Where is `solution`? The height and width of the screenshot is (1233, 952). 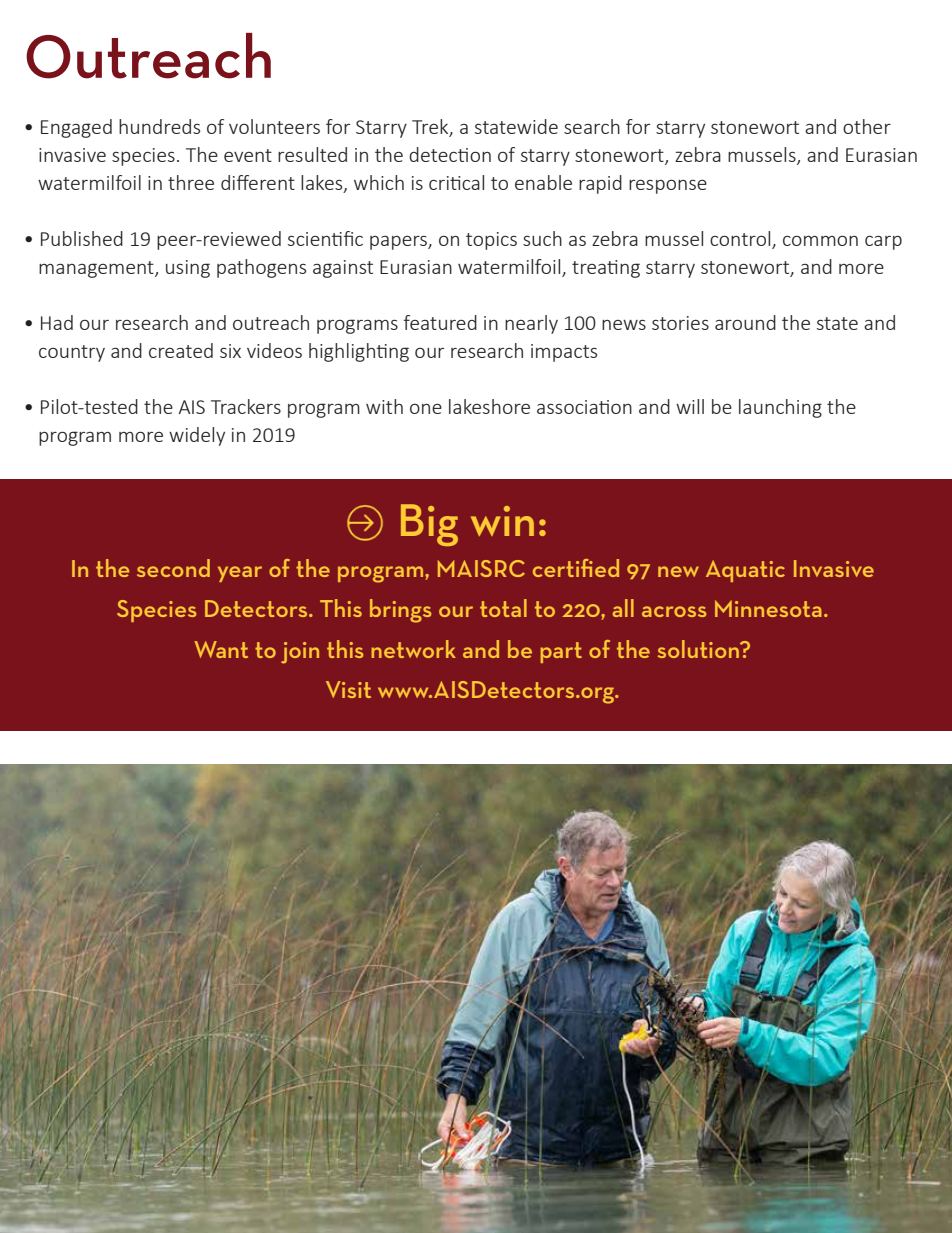 solution is located at coordinates (699, 649).
